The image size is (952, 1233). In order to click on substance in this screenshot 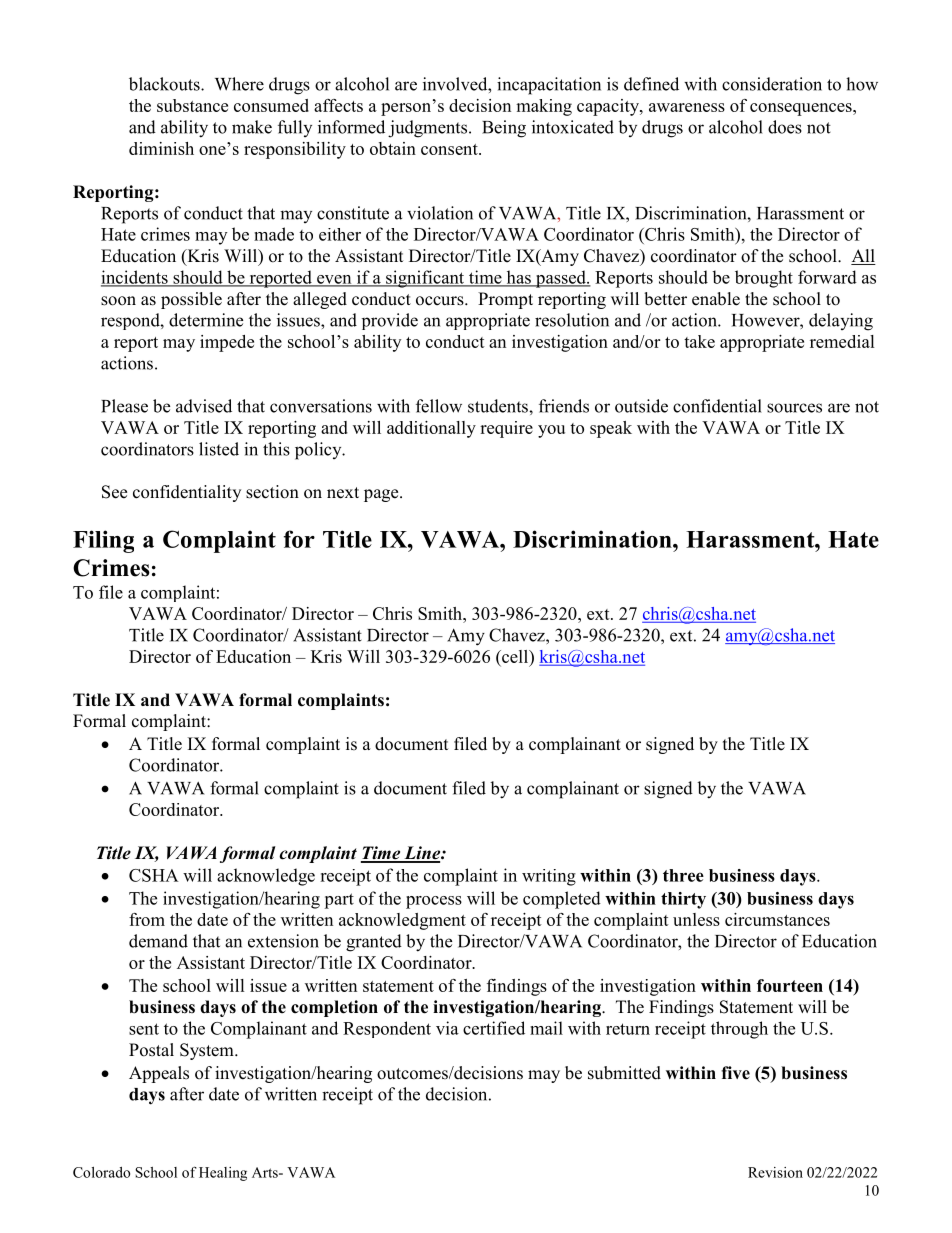, I will do `click(192, 105)`.
